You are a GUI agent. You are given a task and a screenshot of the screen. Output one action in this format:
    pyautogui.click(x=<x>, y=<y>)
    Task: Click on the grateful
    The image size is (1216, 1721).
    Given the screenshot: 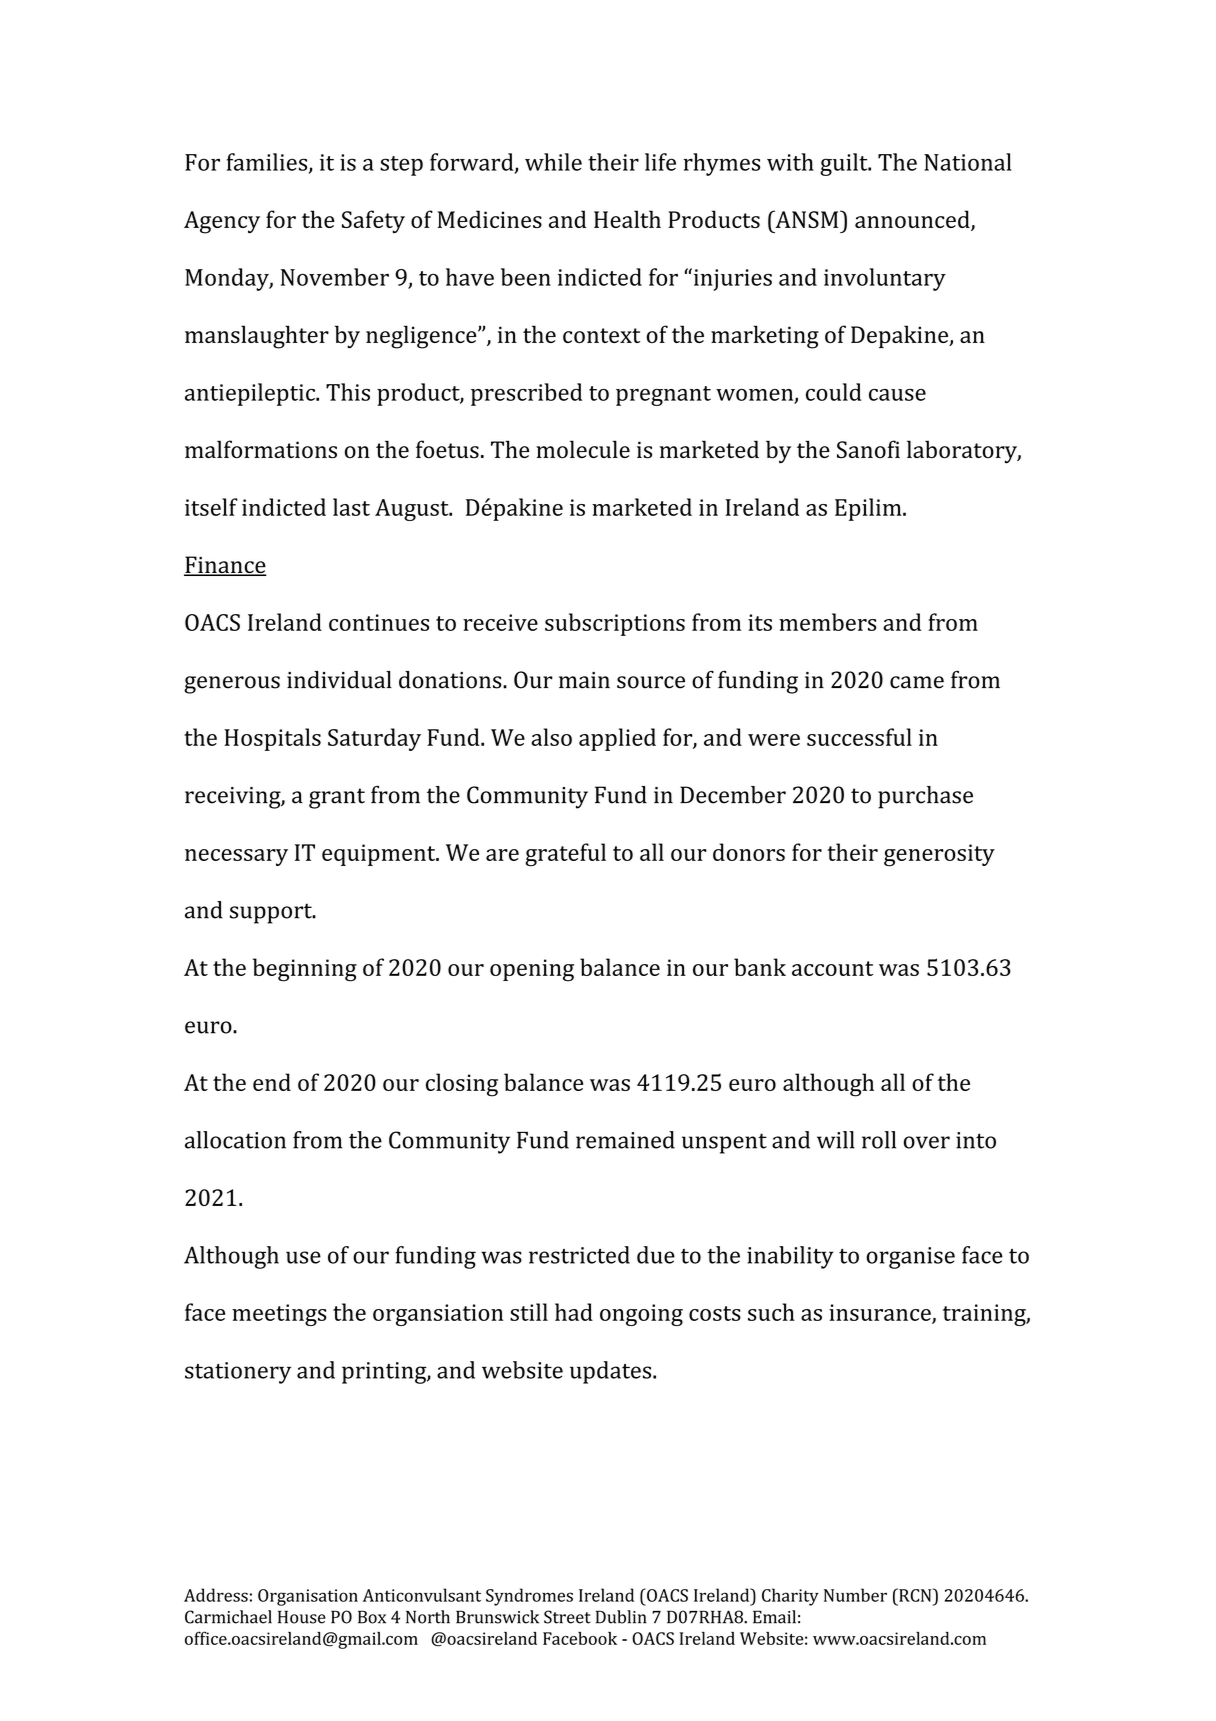 What is the action you would take?
    pyautogui.click(x=565, y=855)
